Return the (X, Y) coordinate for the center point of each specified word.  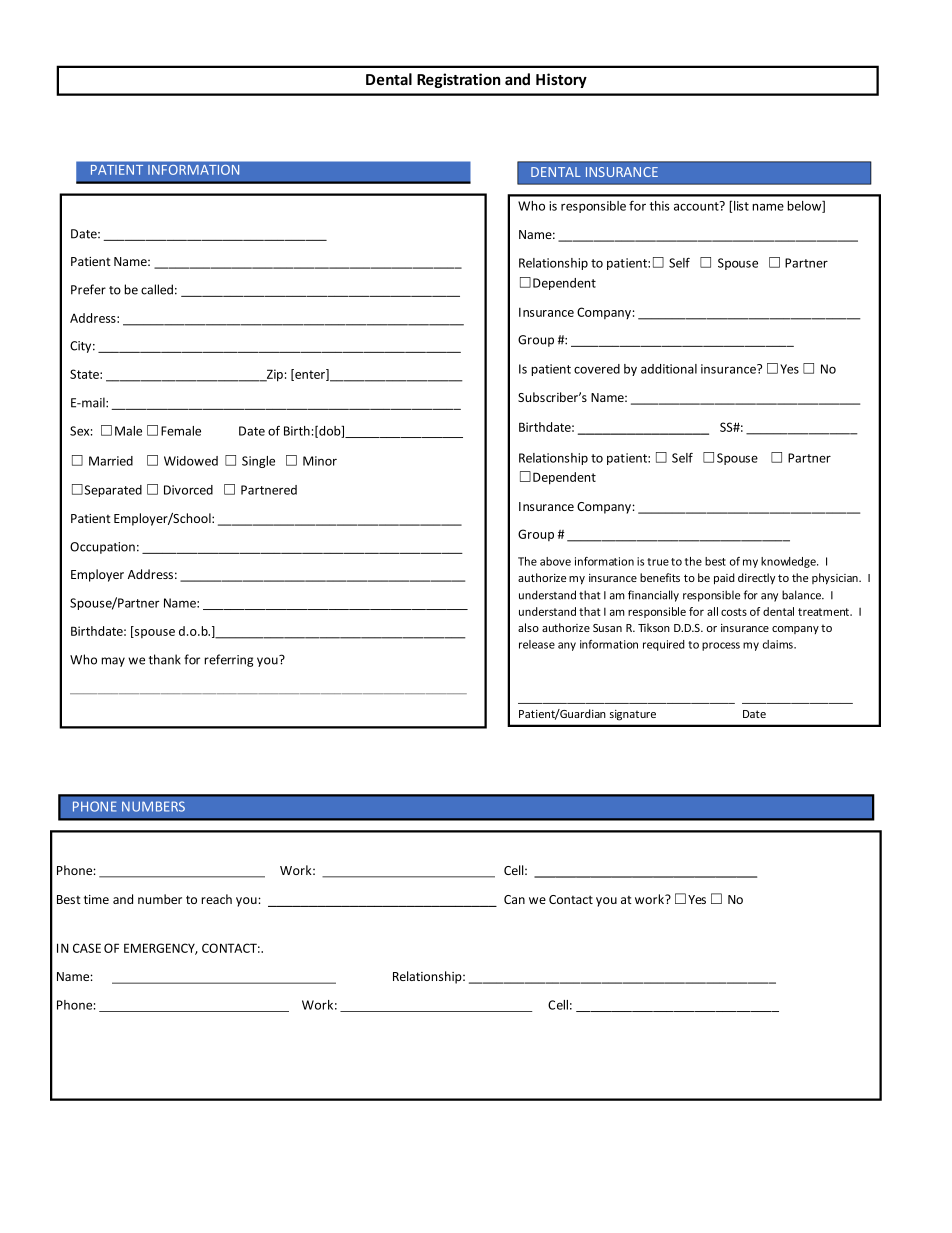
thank (165, 659)
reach (216, 899)
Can (514, 899)
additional (669, 369)
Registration (458, 80)
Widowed (191, 461)
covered (597, 369)
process (721, 646)
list (741, 206)
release (537, 644)
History (561, 80)
